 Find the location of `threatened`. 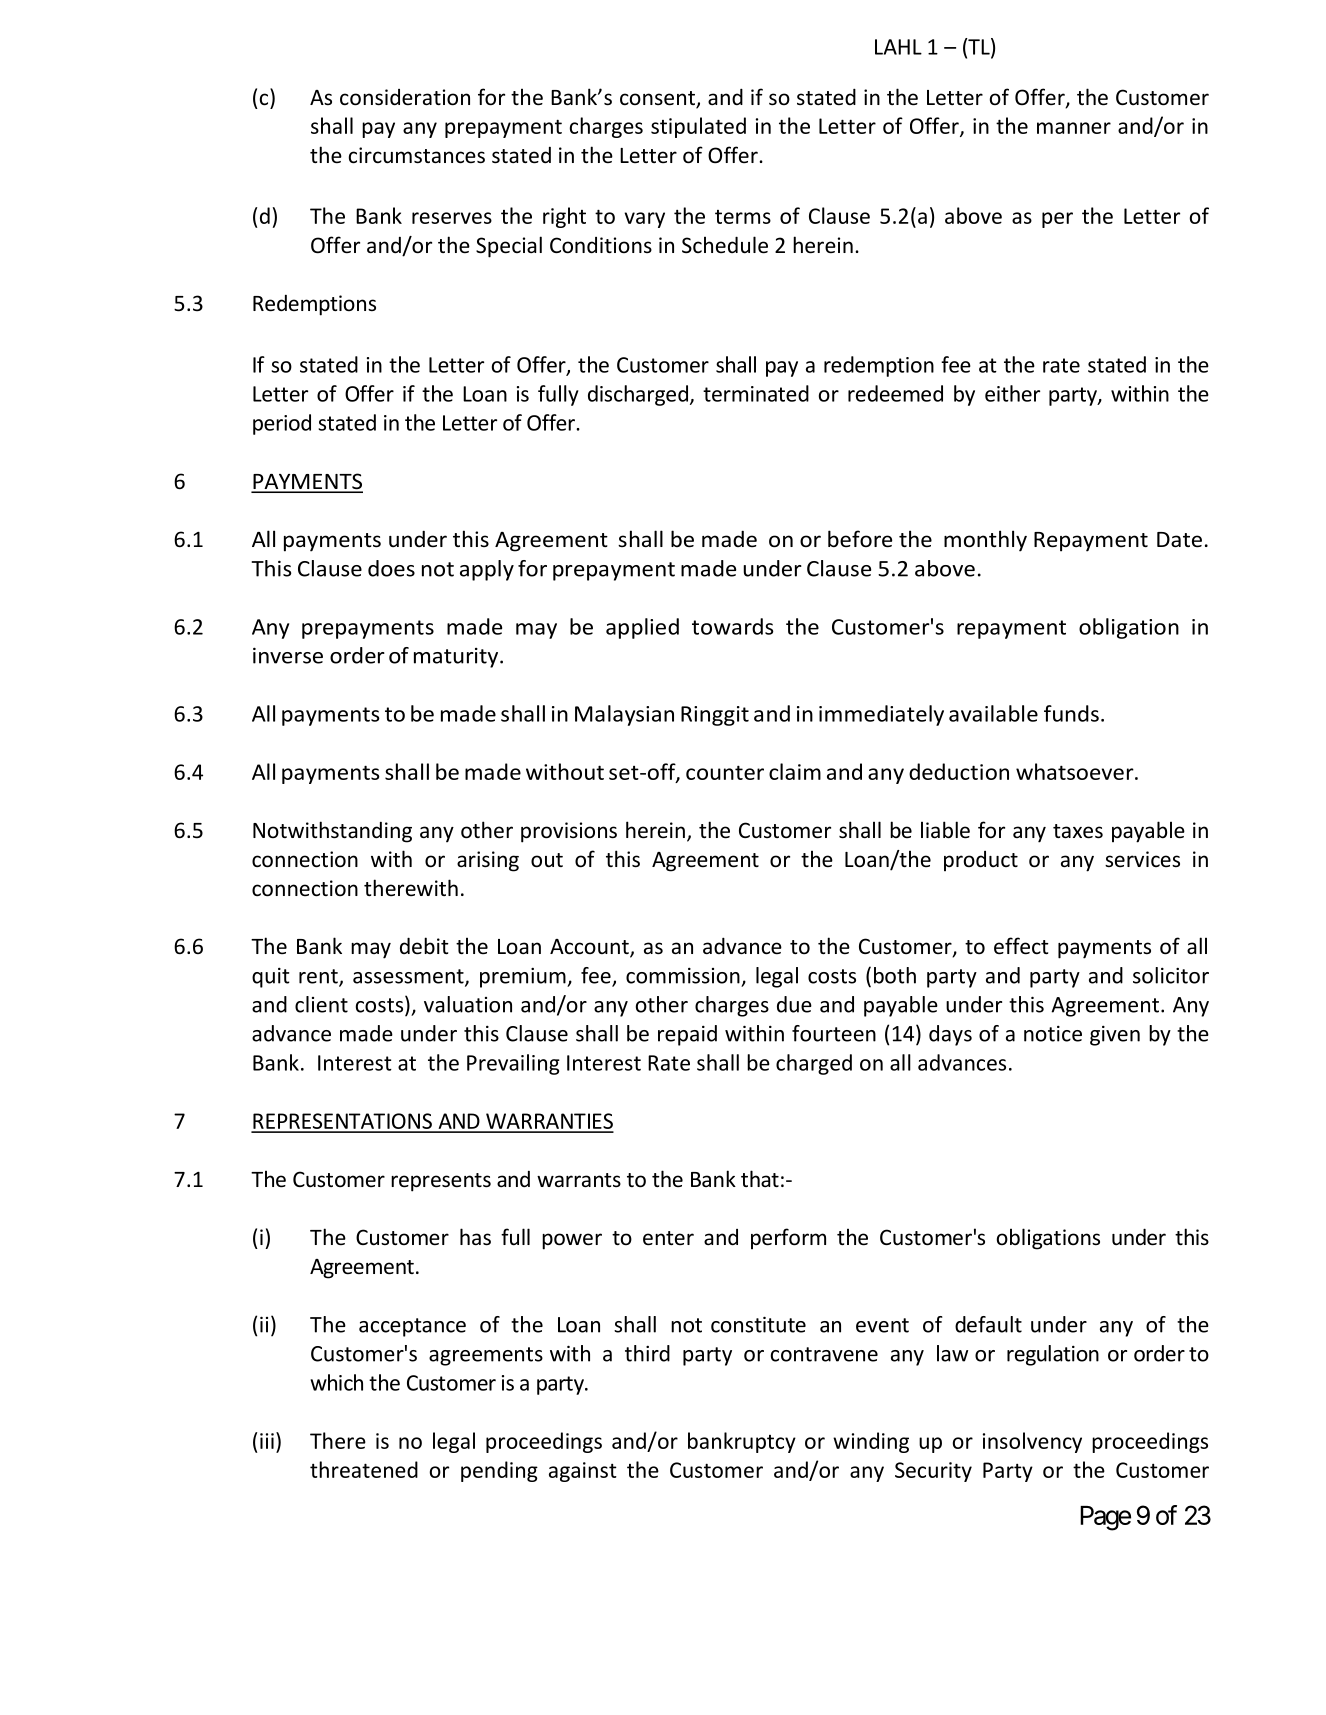

threatened is located at coordinates (364, 1469).
